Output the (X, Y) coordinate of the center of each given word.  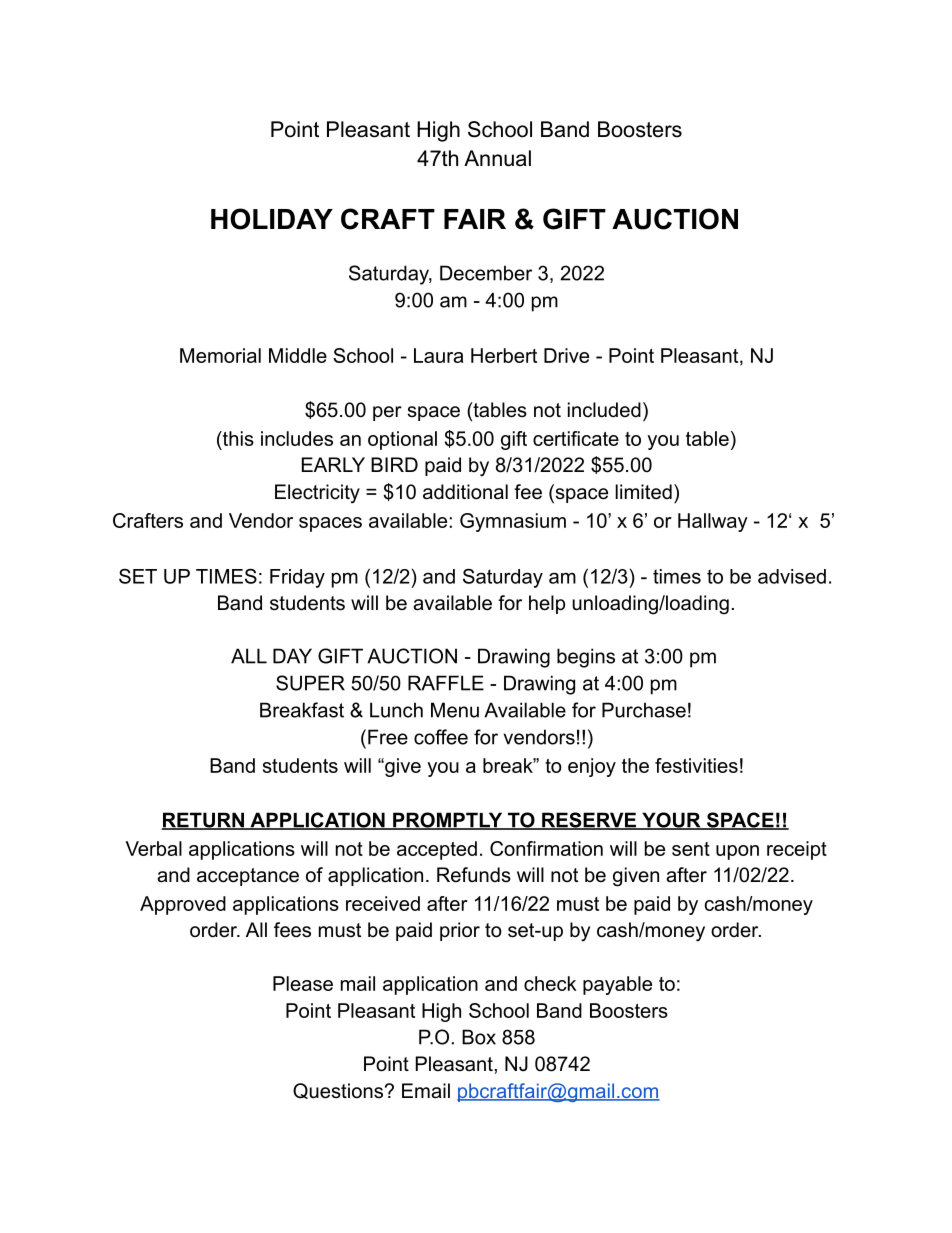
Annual (497, 158)
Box (479, 1037)
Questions (338, 1091)
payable (617, 985)
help (547, 604)
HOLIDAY (272, 219)
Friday (297, 578)
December (486, 273)
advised (792, 576)
